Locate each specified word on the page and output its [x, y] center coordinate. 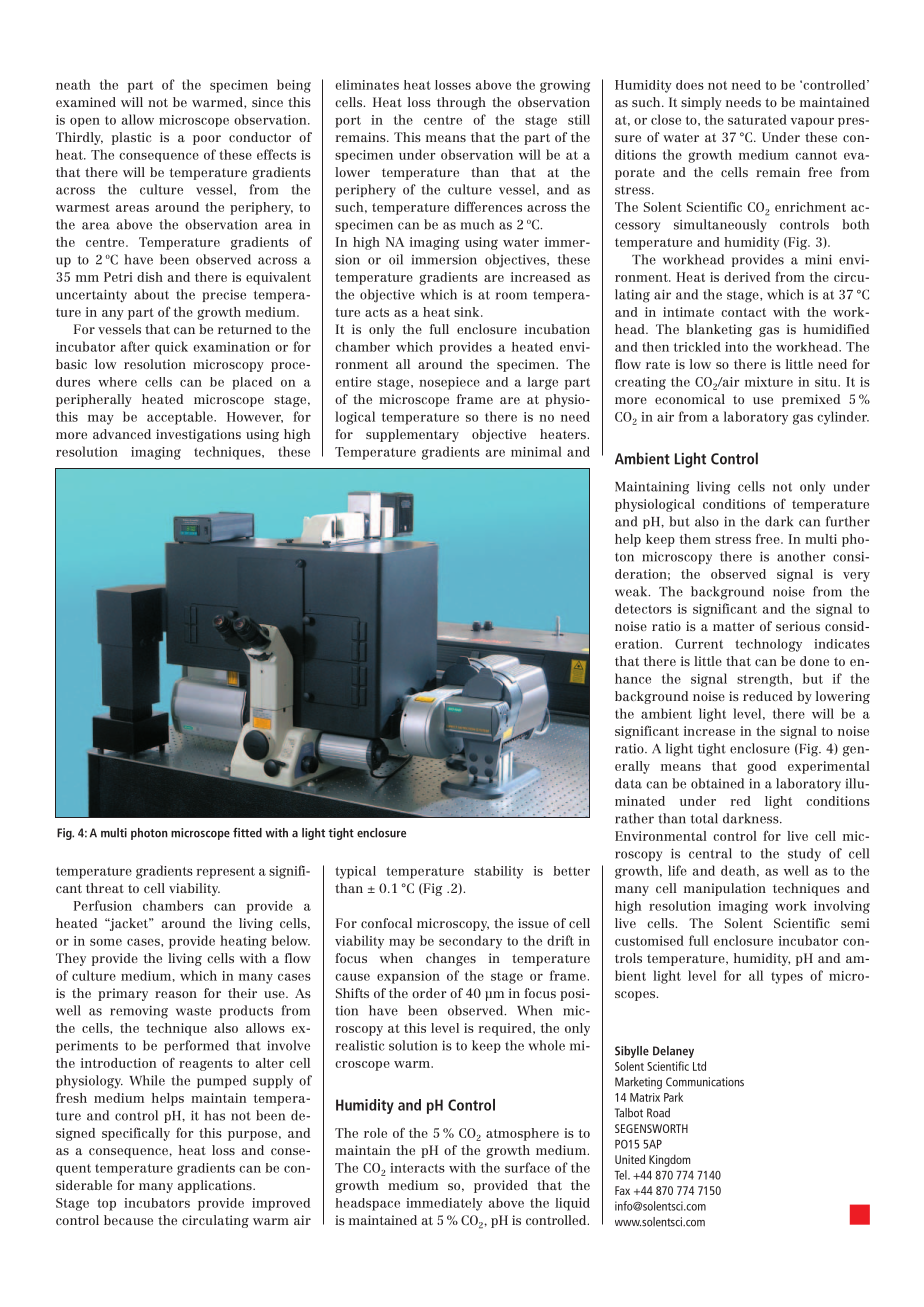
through [461, 103]
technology [768, 645]
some [106, 942]
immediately [444, 1204]
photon [149, 834]
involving [842, 907]
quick [171, 348]
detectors [643, 608]
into [736, 347]
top [106, 1205]
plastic [131, 138]
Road [658, 1113]
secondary [470, 942]
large [542, 383]
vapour [812, 122]
